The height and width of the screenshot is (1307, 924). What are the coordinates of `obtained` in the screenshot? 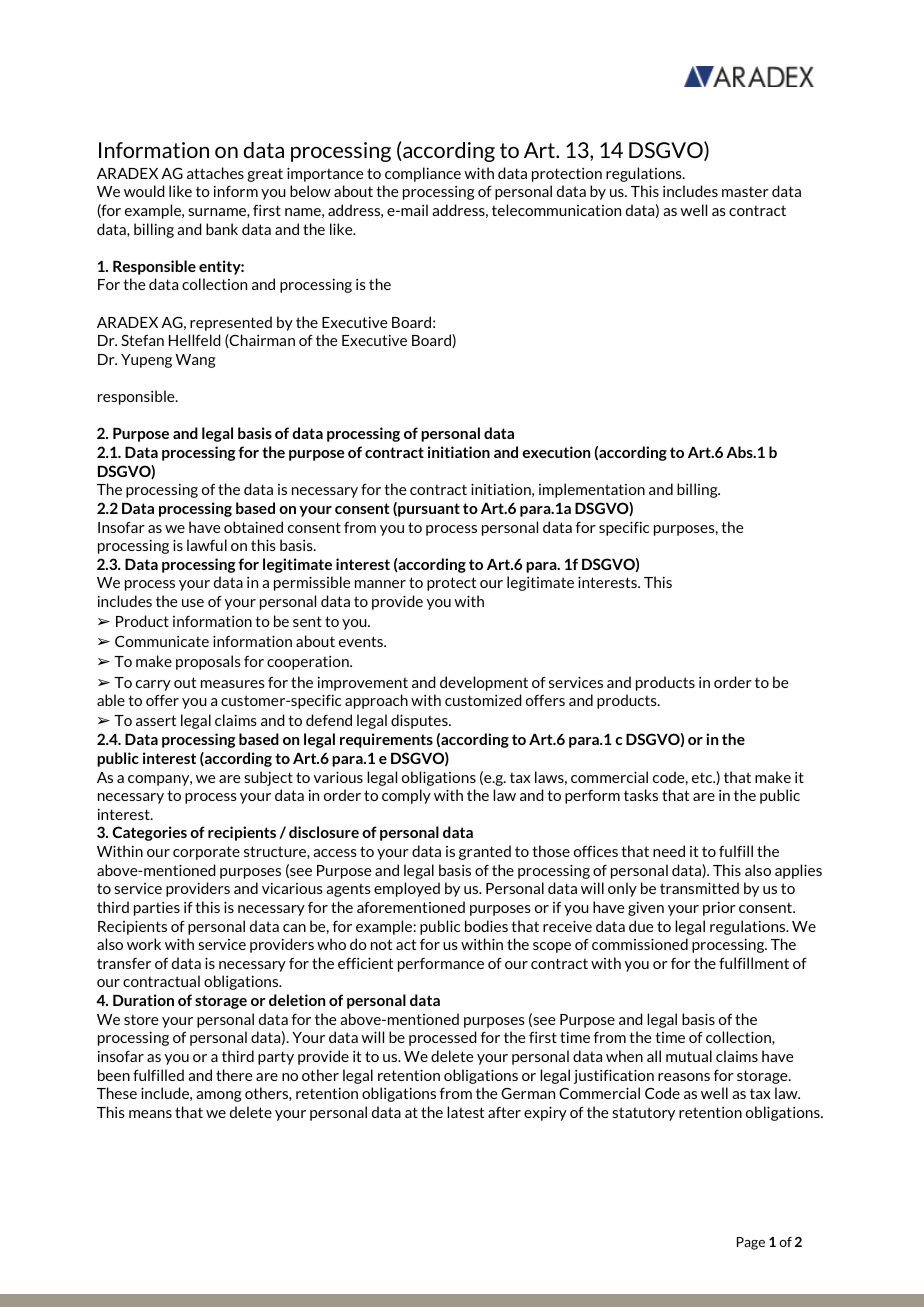 It's located at (253, 527).
